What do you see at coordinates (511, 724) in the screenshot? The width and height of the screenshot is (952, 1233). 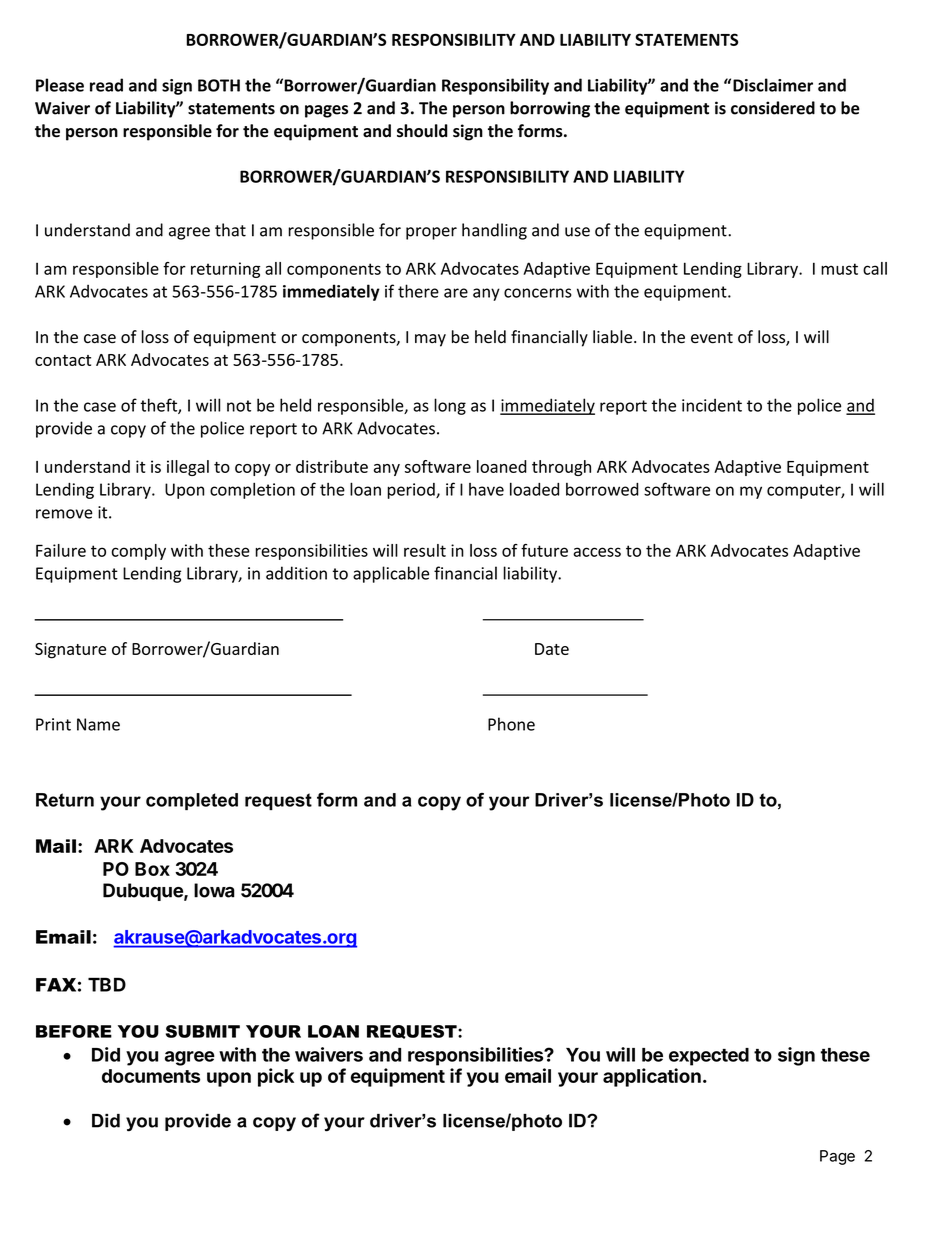 I see `Phone` at bounding box center [511, 724].
